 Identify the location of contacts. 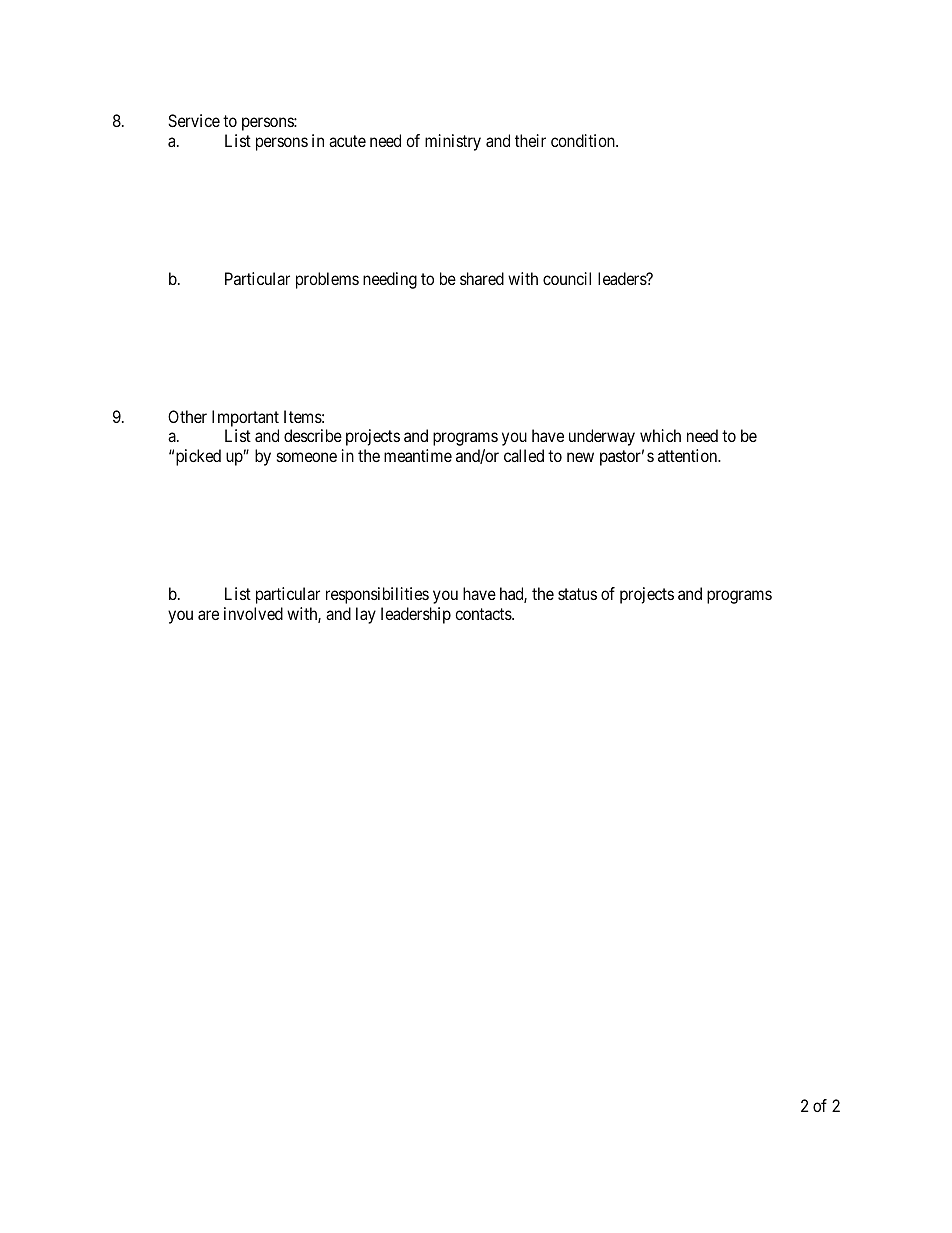
(484, 614).
